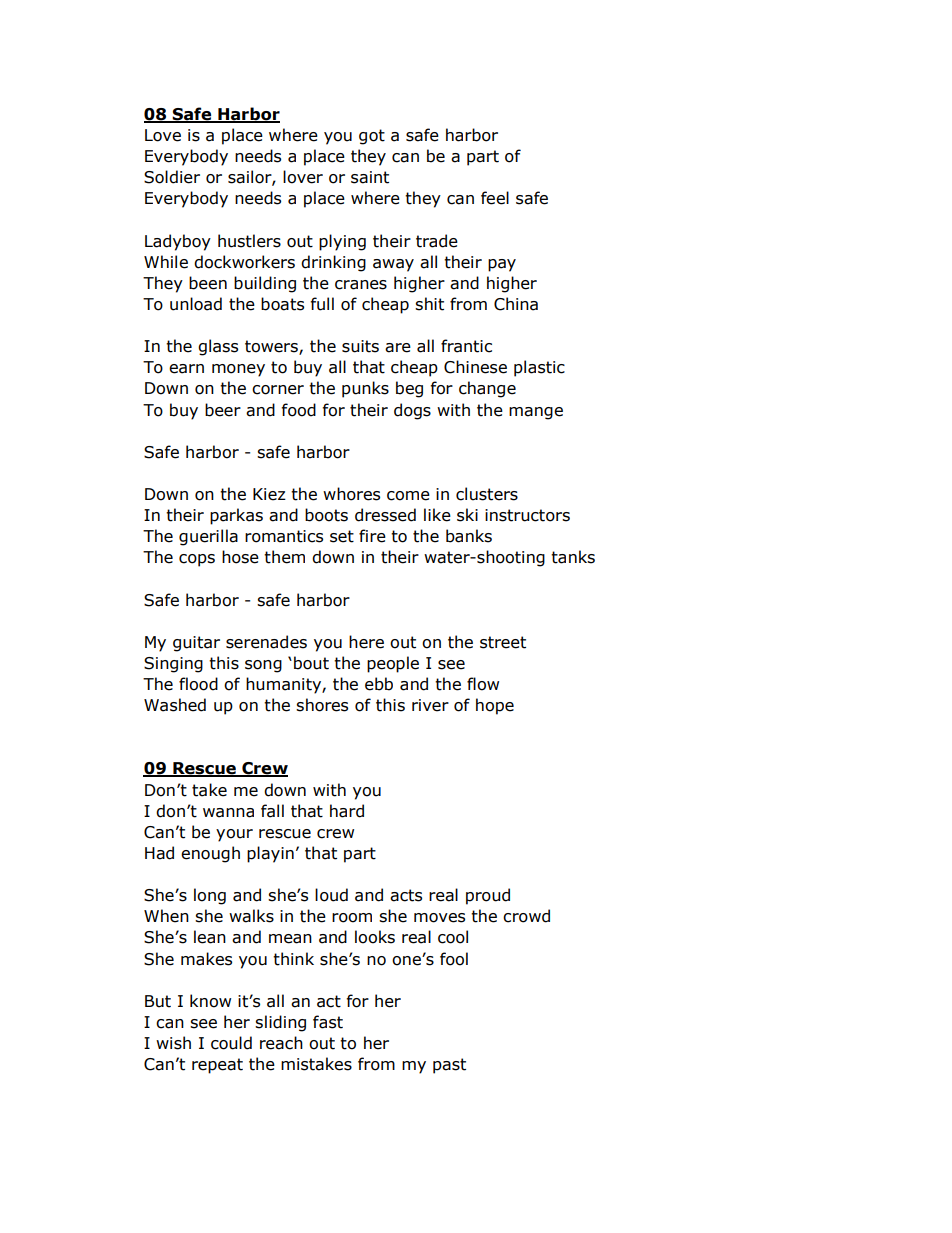 The width and height of the screenshot is (952, 1233). Describe the element at coordinates (197, 560) in the screenshot. I see `cops` at that location.
